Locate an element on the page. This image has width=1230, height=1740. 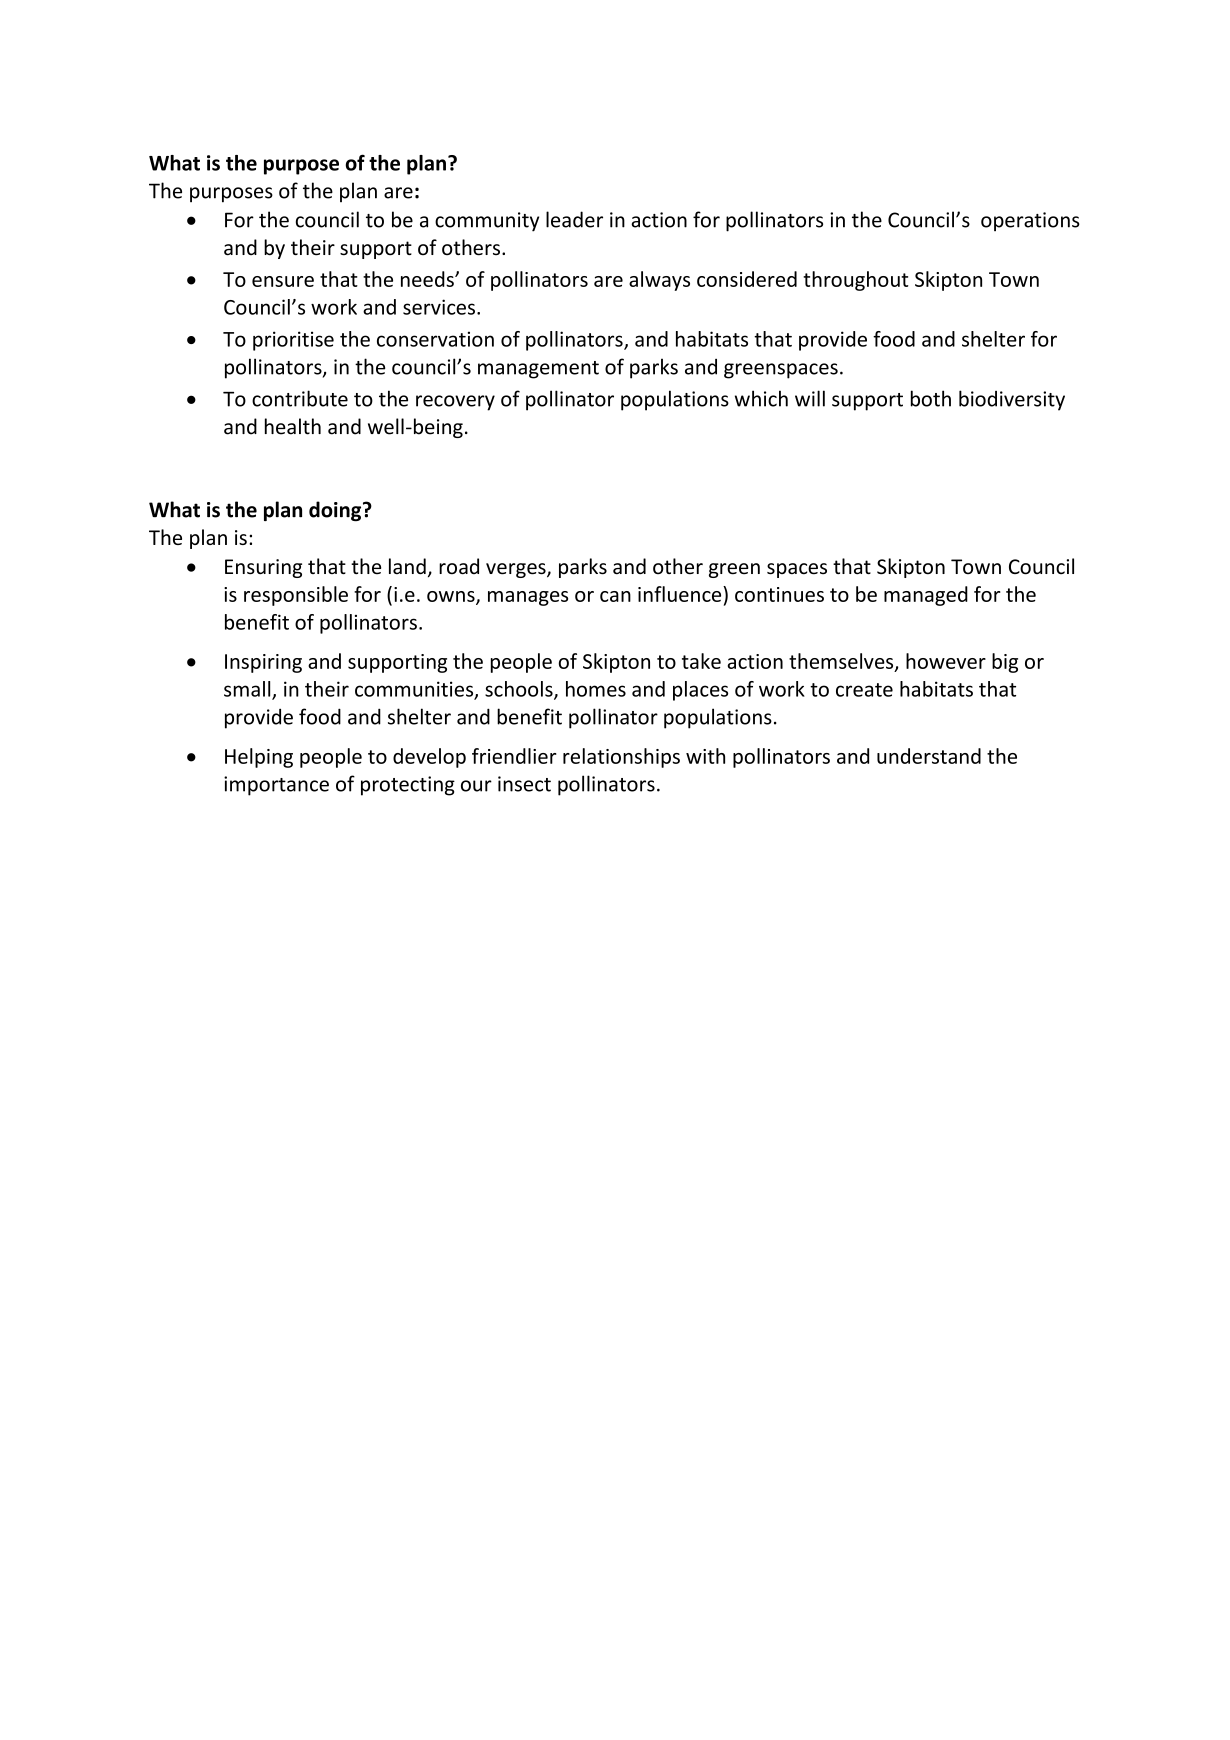
can is located at coordinates (615, 596).
